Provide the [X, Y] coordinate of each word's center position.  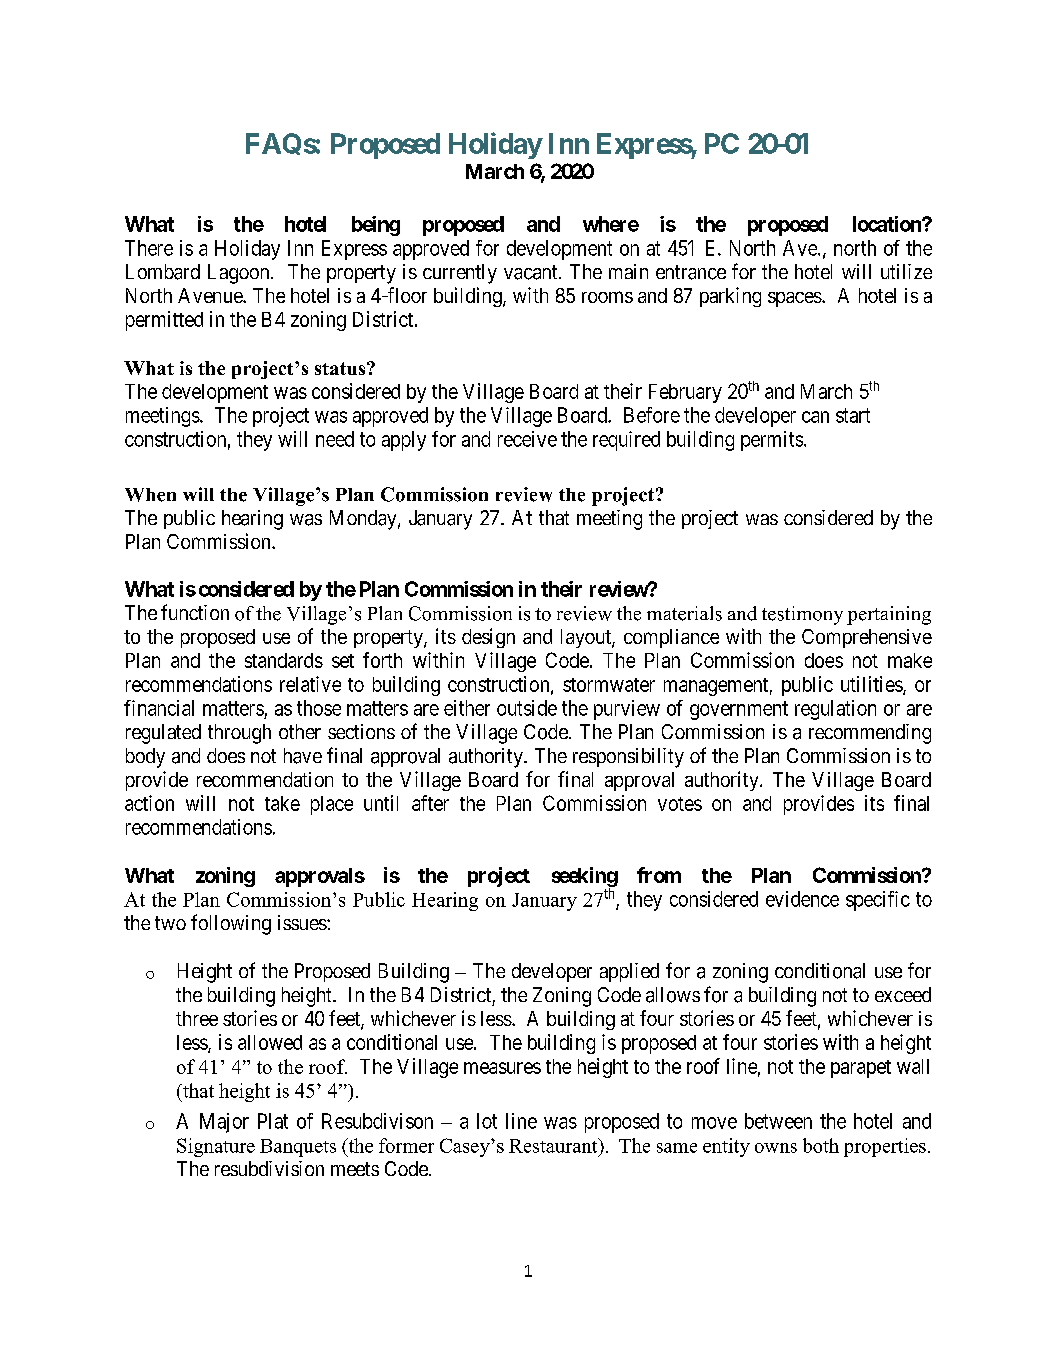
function [195, 612]
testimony [802, 615]
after [430, 803]
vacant [532, 272]
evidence [802, 899]
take [282, 803]
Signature [216, 1147]
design [488, 638]
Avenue [211, 295]
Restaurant [554, 1145]
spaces [795, 299]
